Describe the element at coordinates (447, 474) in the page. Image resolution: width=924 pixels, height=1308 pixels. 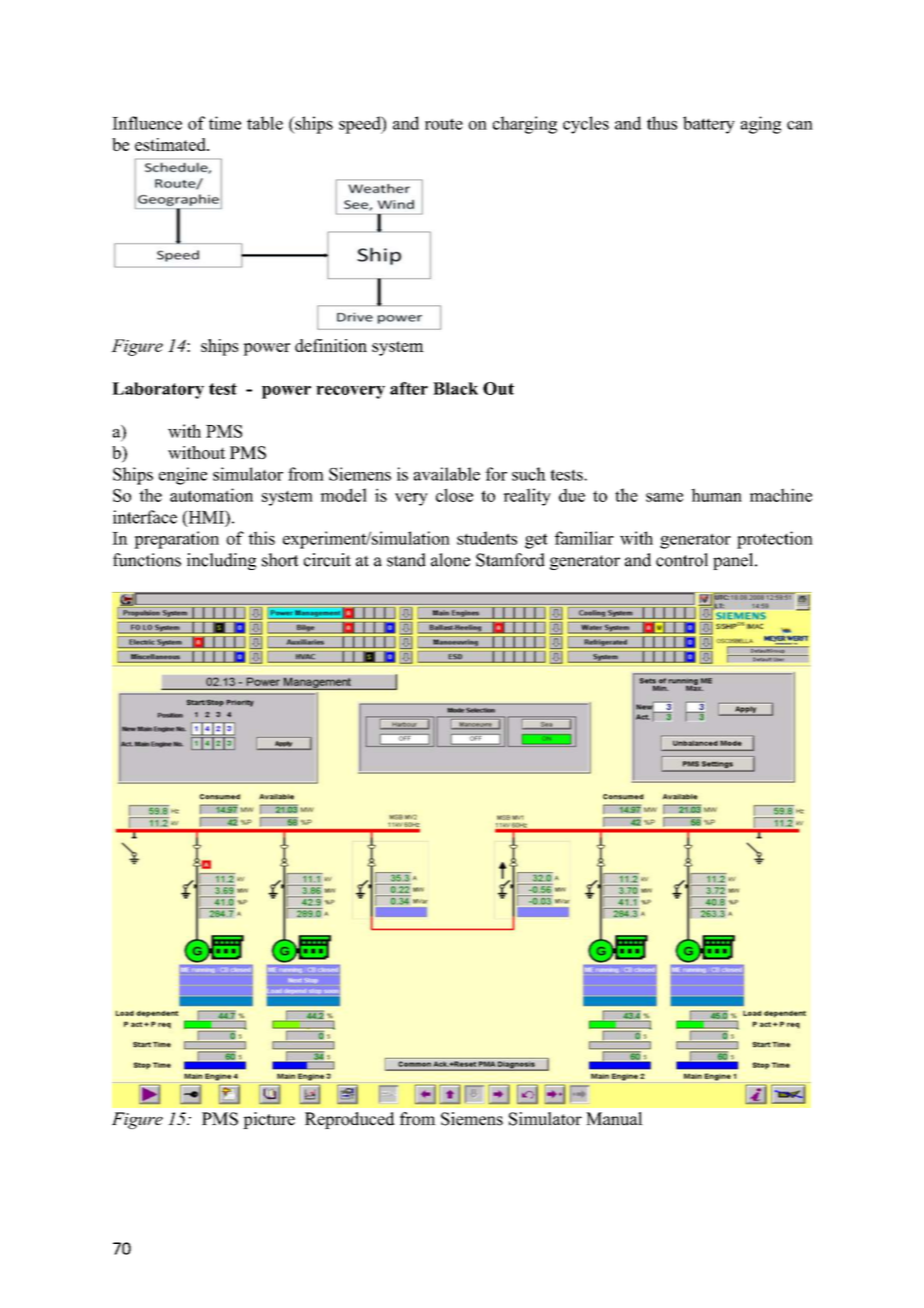
I see `available` at that location.
